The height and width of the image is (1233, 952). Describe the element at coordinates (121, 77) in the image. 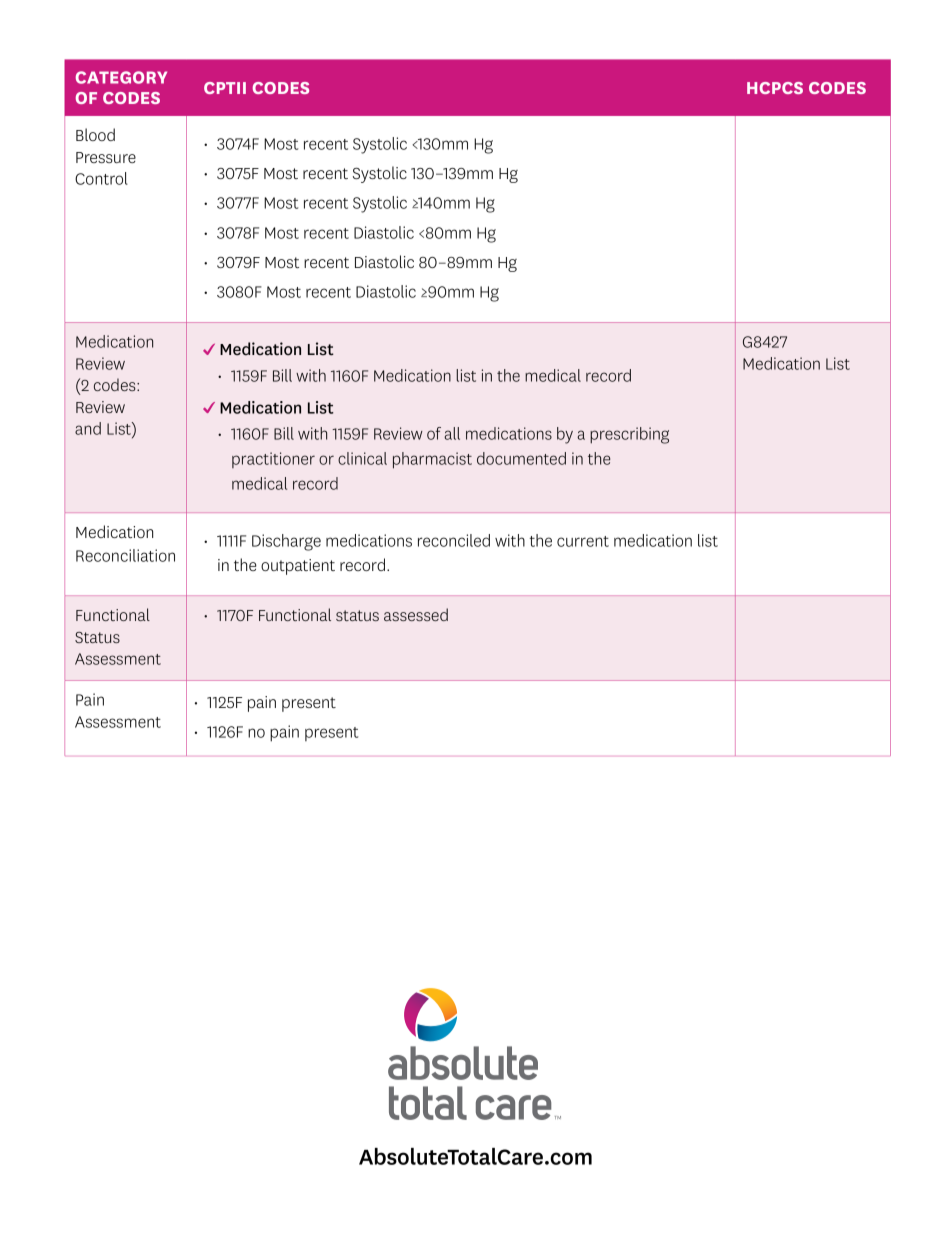

I see `CATEGORY` at that location.
